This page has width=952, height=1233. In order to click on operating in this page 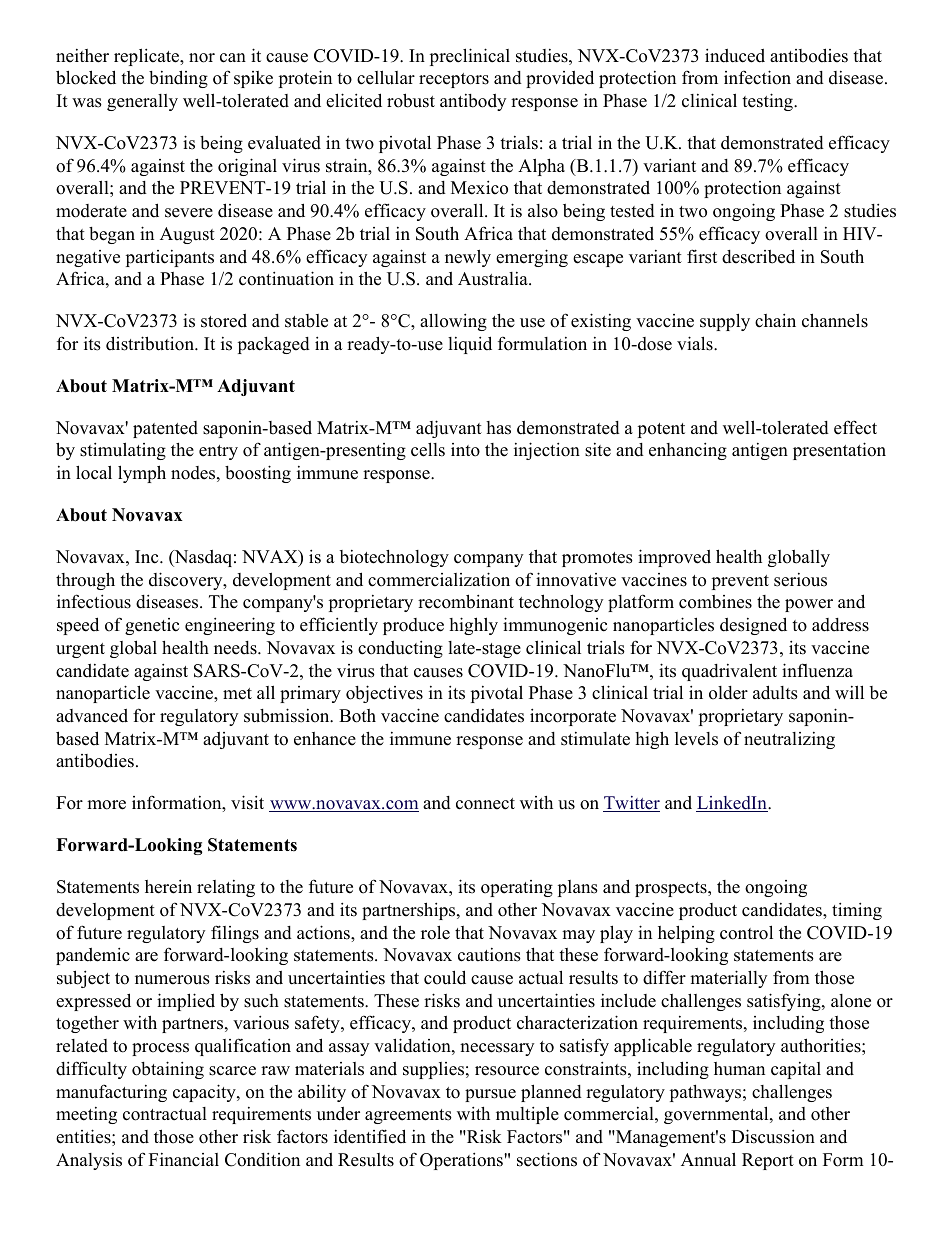, I will do `click(517, 888)`.
